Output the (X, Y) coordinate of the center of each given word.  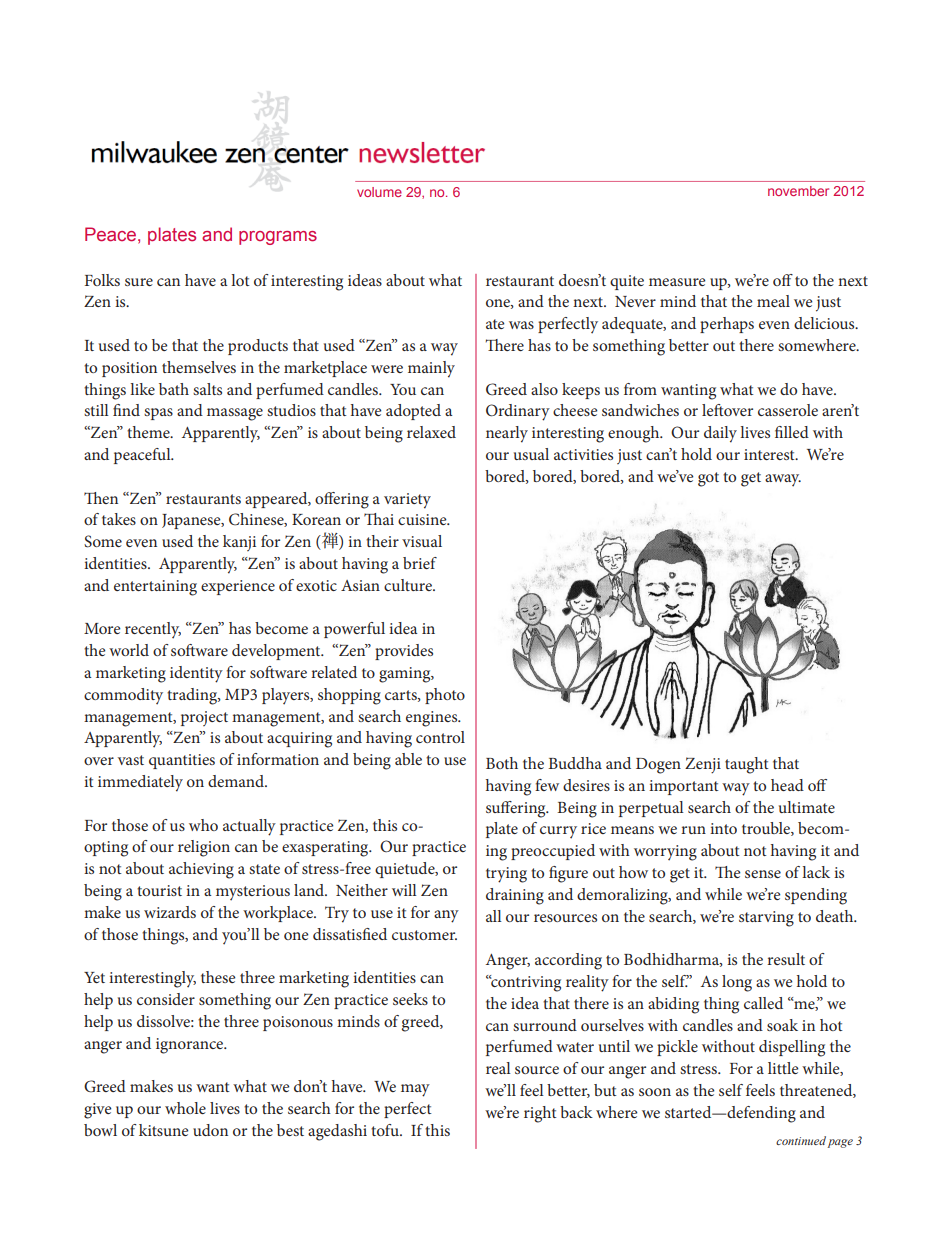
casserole (788, 410)
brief (420, 563)
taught (747, 765)
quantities (182, 761)
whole (185, 1108)
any (446, 916)
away (783, 480)
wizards (170, 912)
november (798, 191)
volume (379, 192)
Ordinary (518, 412)
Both (502, 763)
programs (278, 238)
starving (766, 919)
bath (174, 389)
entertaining (155, 588)
